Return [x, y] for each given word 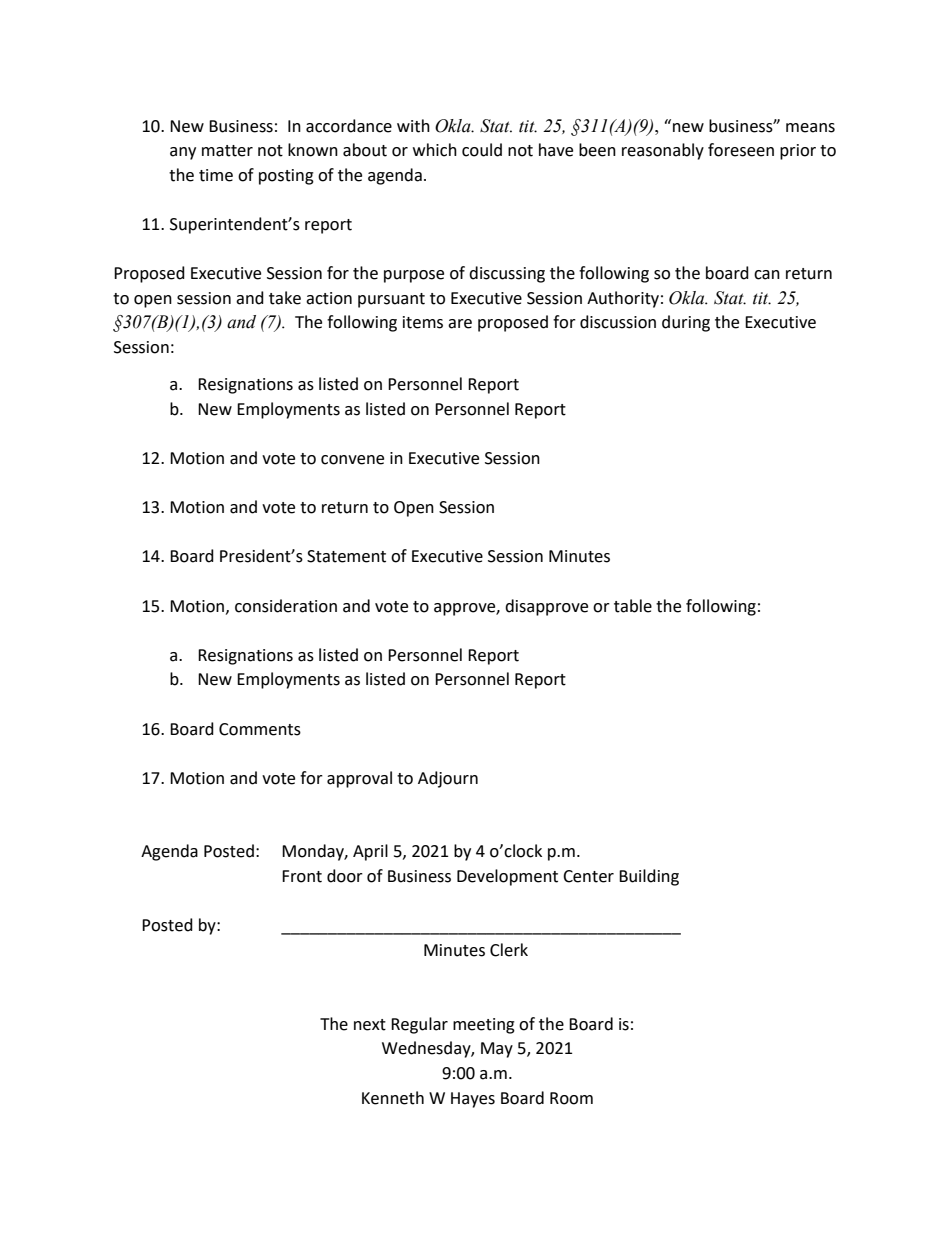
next [370, 1025]
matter [227, 151]
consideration [286, 606]
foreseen [741, 150]
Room [571, 1098]
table [633, 606]
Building [649, 877]
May [497, 1050]
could [482, 150]
